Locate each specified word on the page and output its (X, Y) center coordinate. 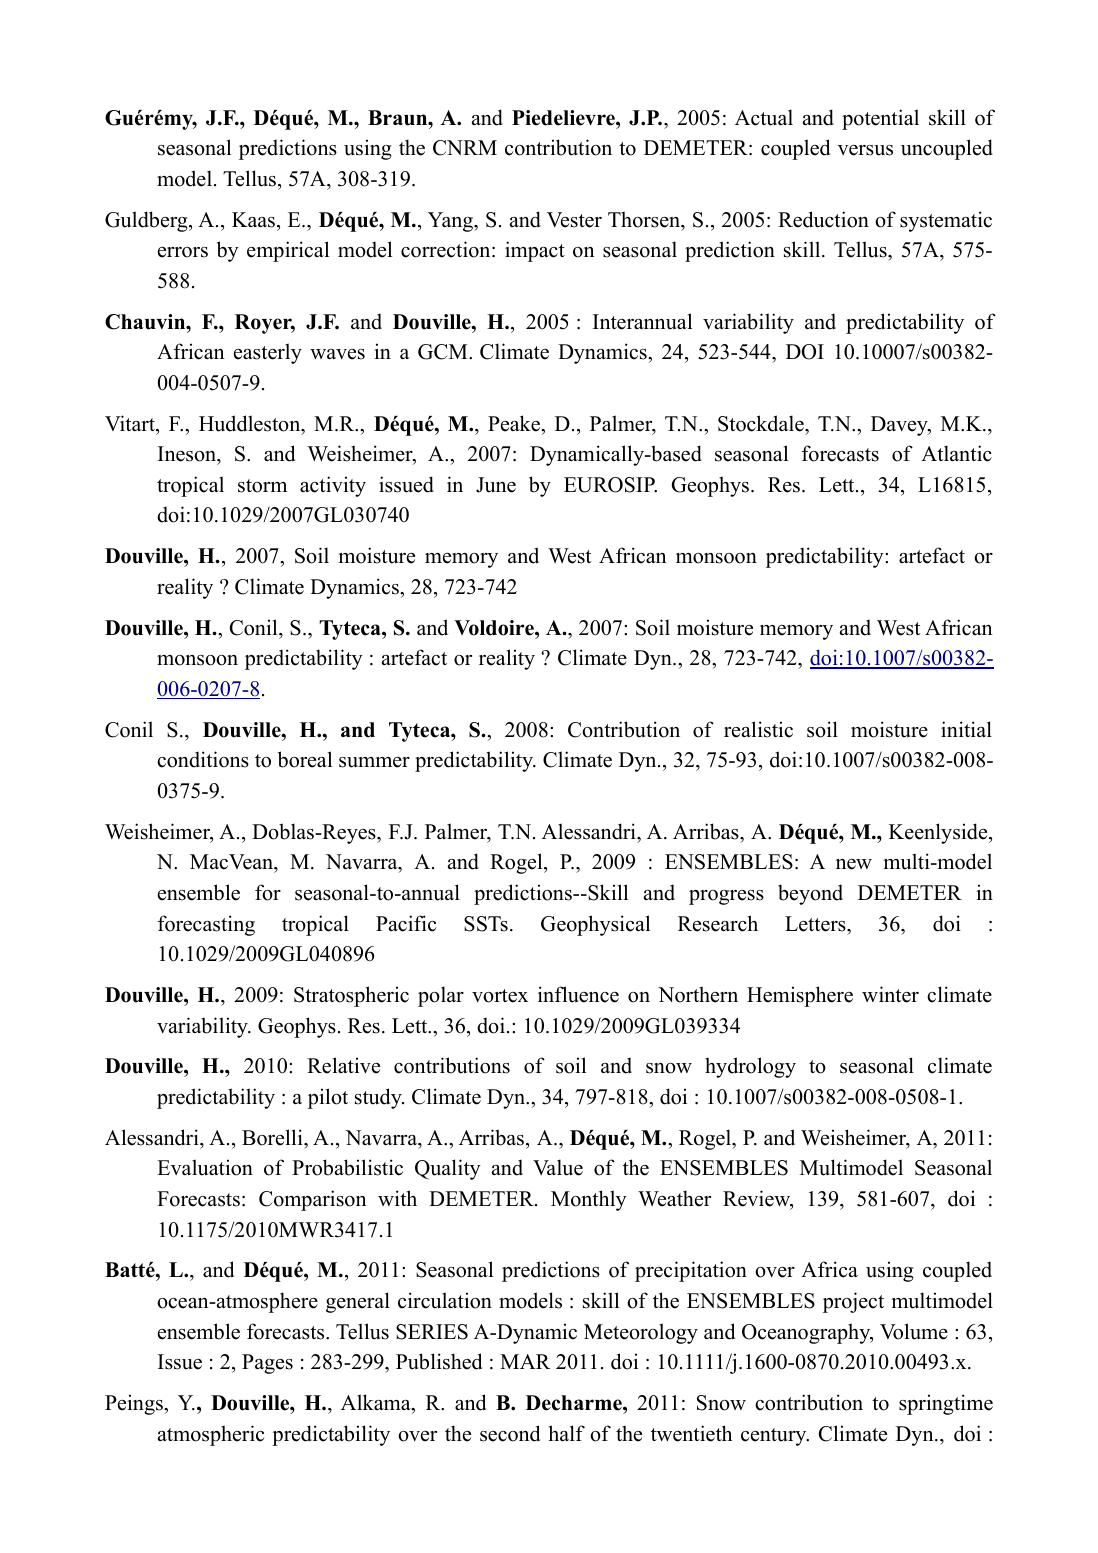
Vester (574, 220)
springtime (946, 1404)
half (567, 1433)
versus (865, 150)
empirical (288, 251)
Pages (267, 1364)
